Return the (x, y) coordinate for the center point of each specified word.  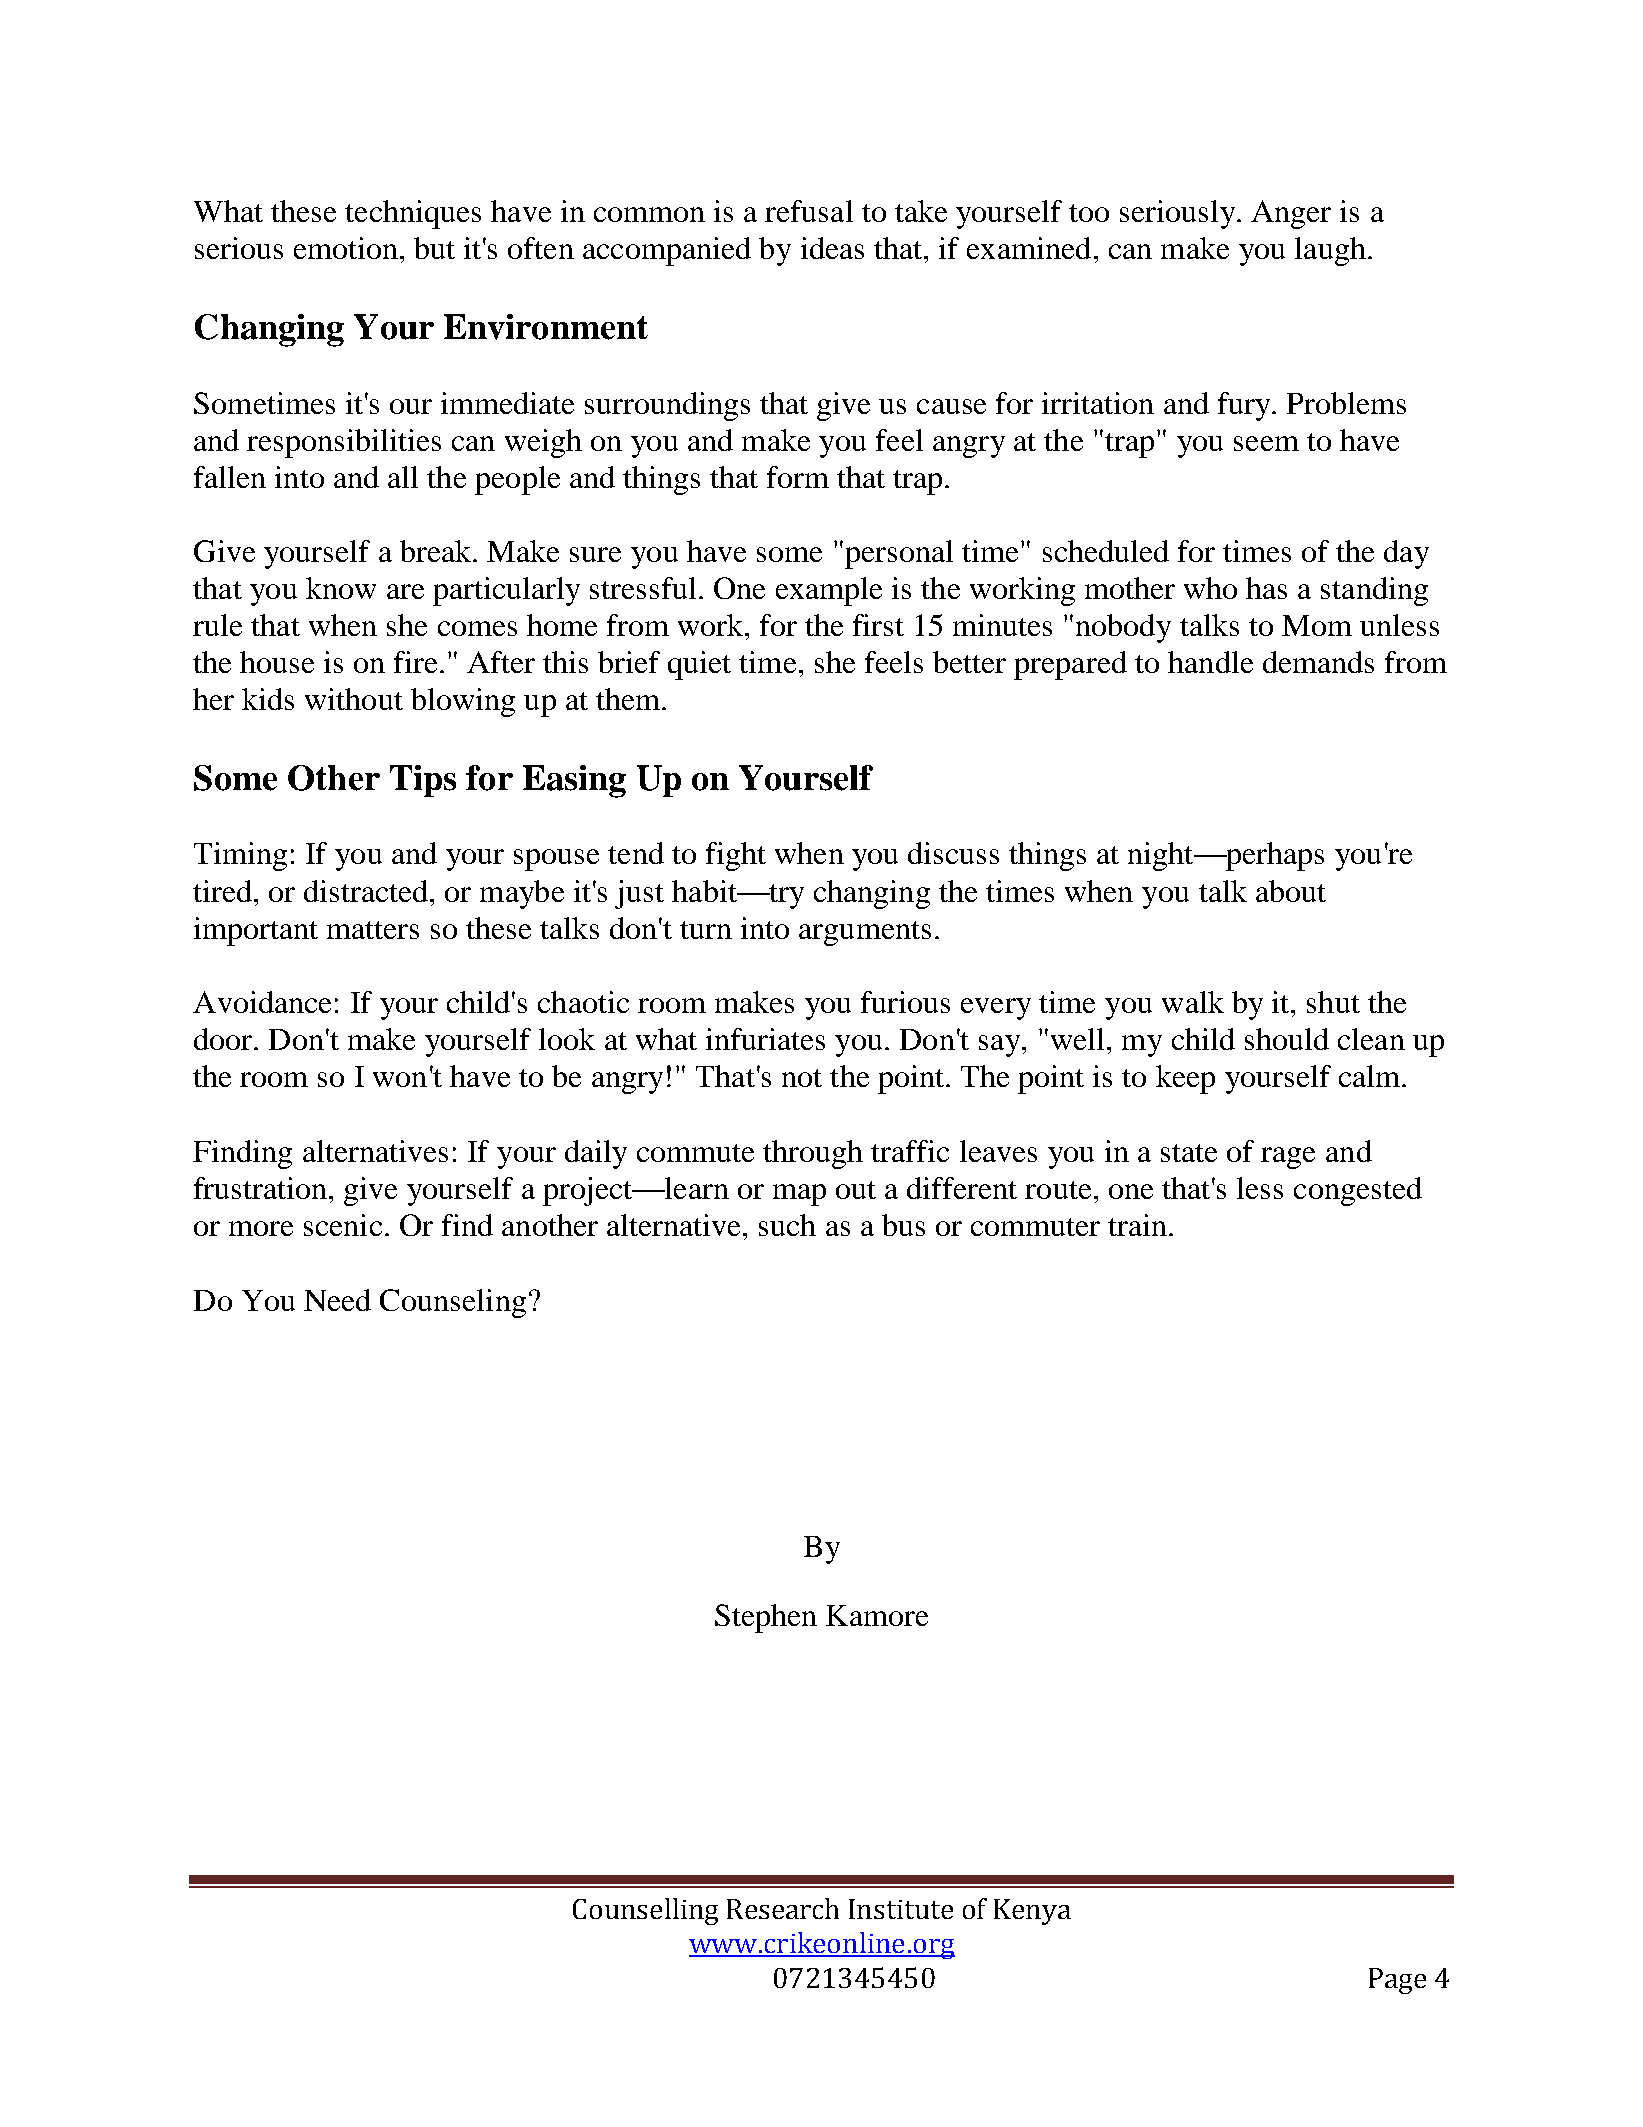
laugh (1330, 251)
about (1291, 891)
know (341, 588)
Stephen (766, 1618)
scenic (343, 1225)
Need (337, 1300)
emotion (346, 248)
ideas (832, 248)
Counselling (645, 1911)
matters (373, 930)
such (787, 1225)
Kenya (1032, 1912)
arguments (865, 933)
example (829, 591)
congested (1358, 1191)
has (1266, 588)
